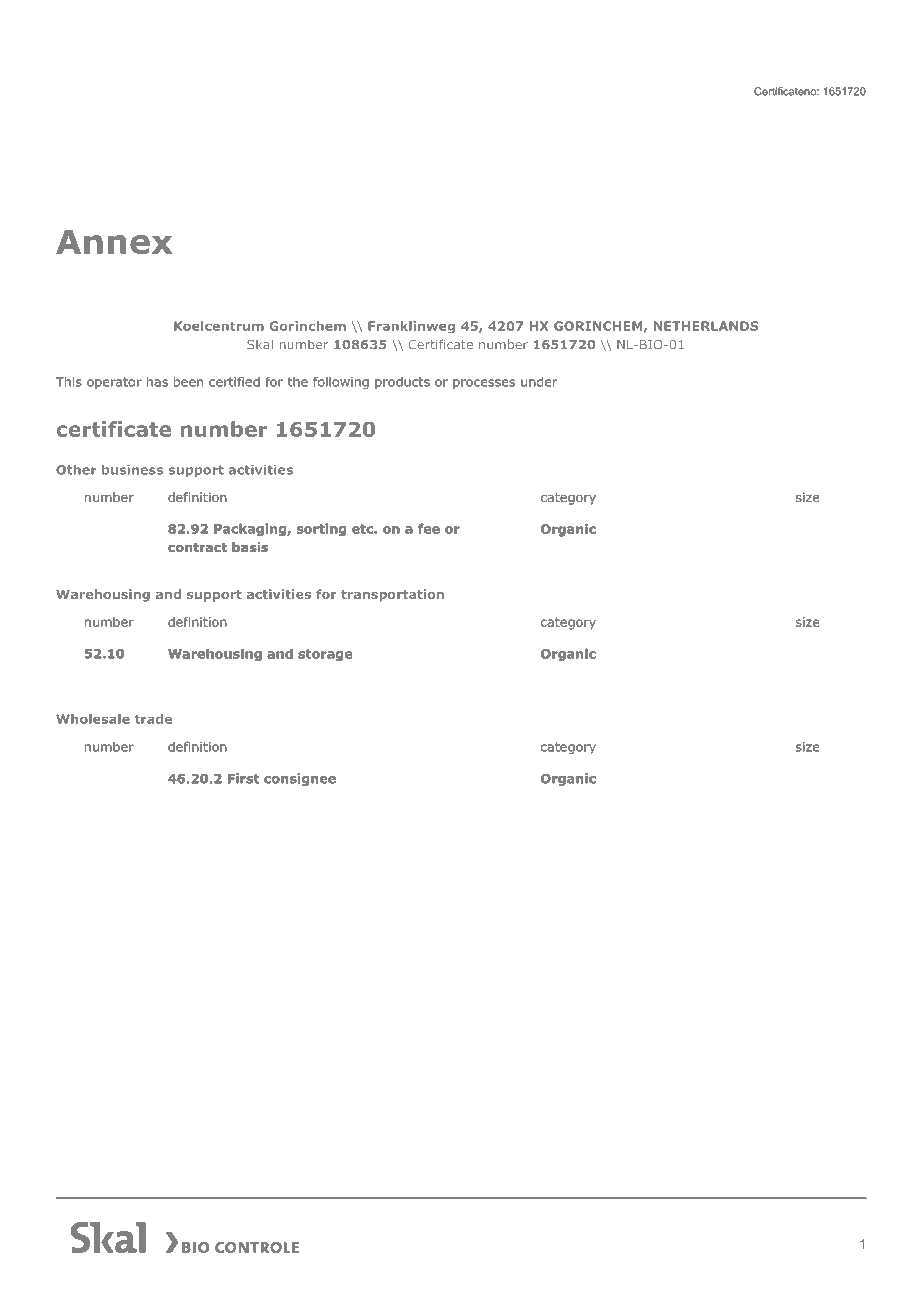  I want to click on NETHERLANDS, so click(706, 326).
